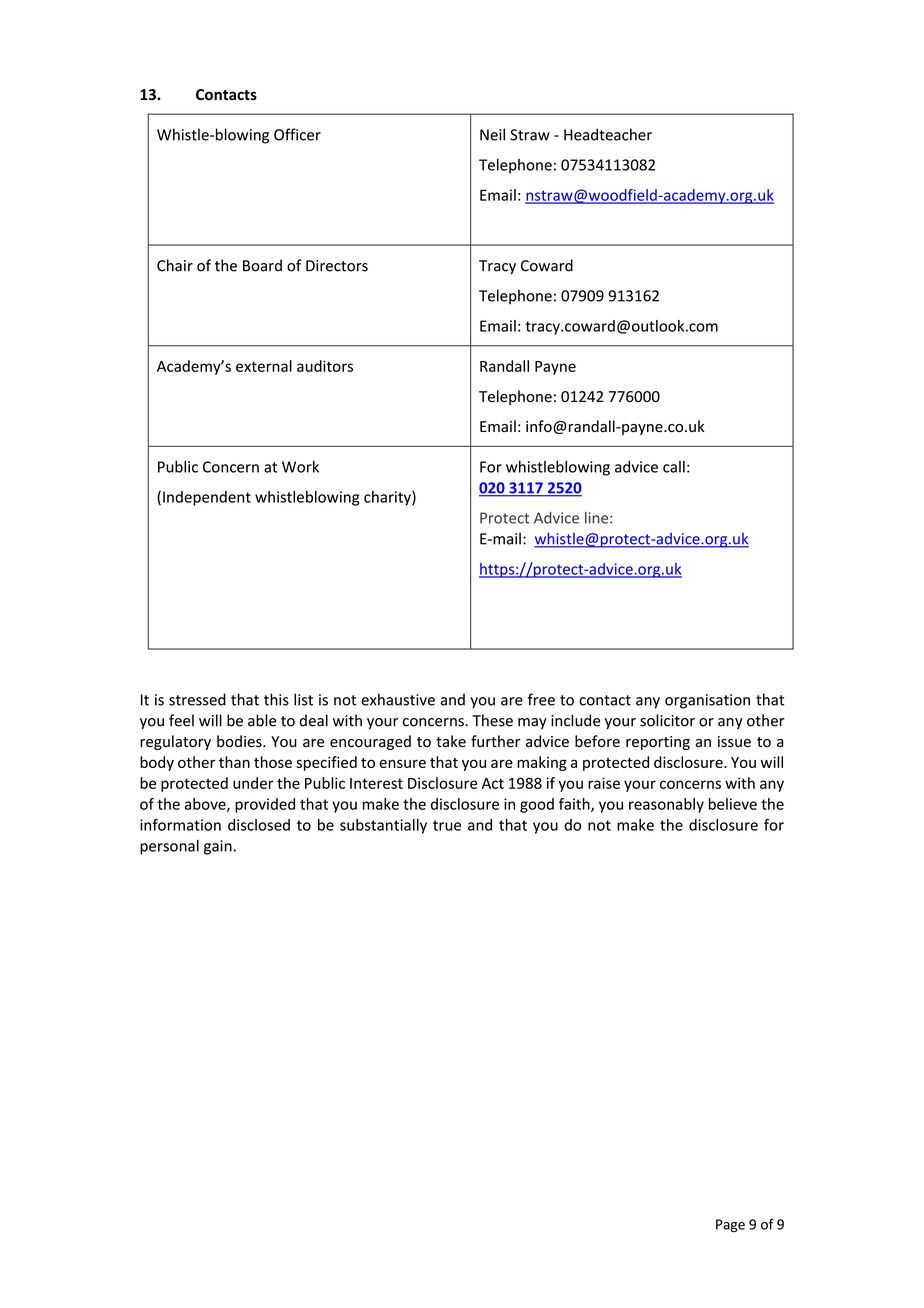 This page has width=924, height=1308. What do you see at coordinates (218, 847) in the page?
I see `gain` at bounding box center [218, 847].
